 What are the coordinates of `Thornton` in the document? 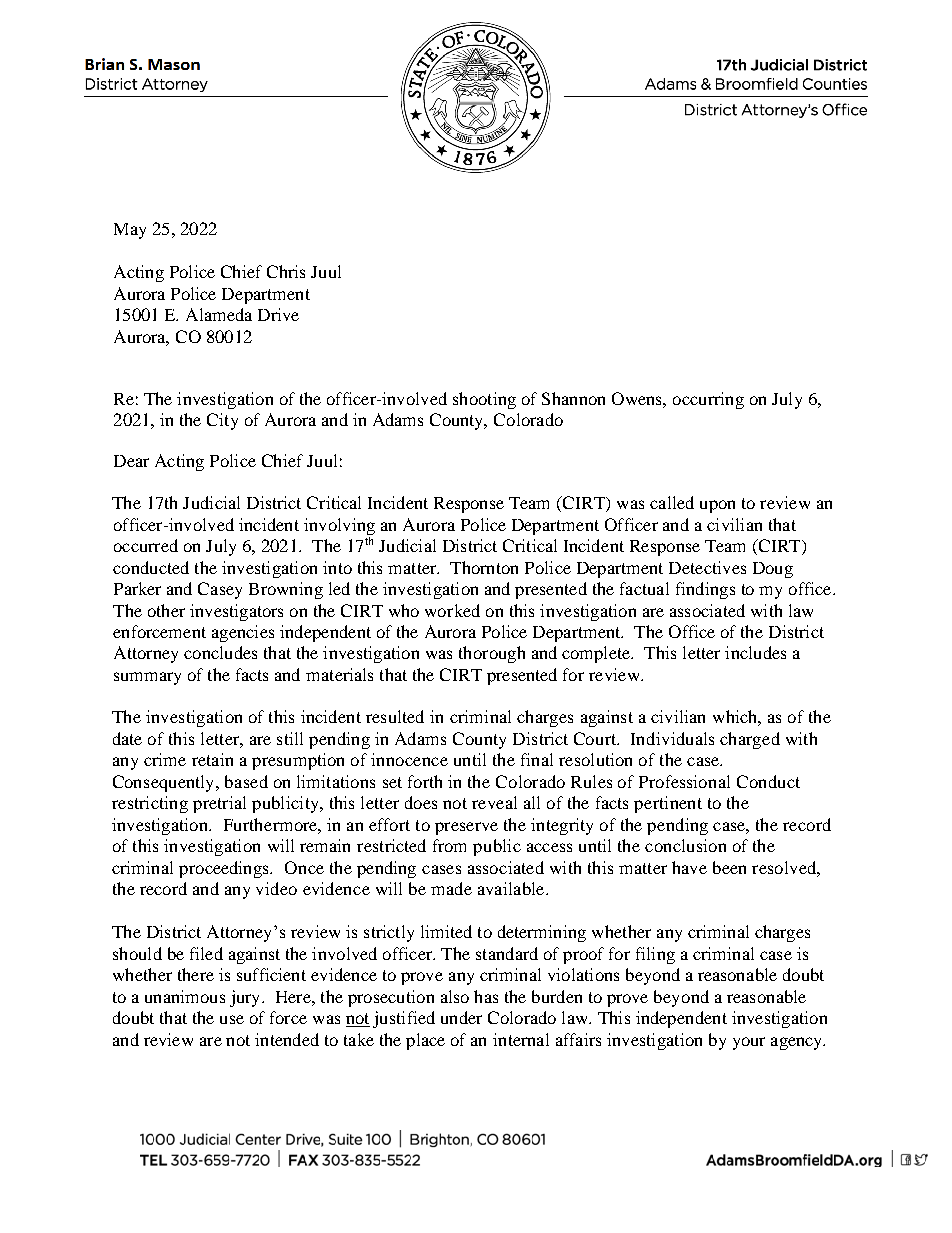 It's located at (484, 567).
